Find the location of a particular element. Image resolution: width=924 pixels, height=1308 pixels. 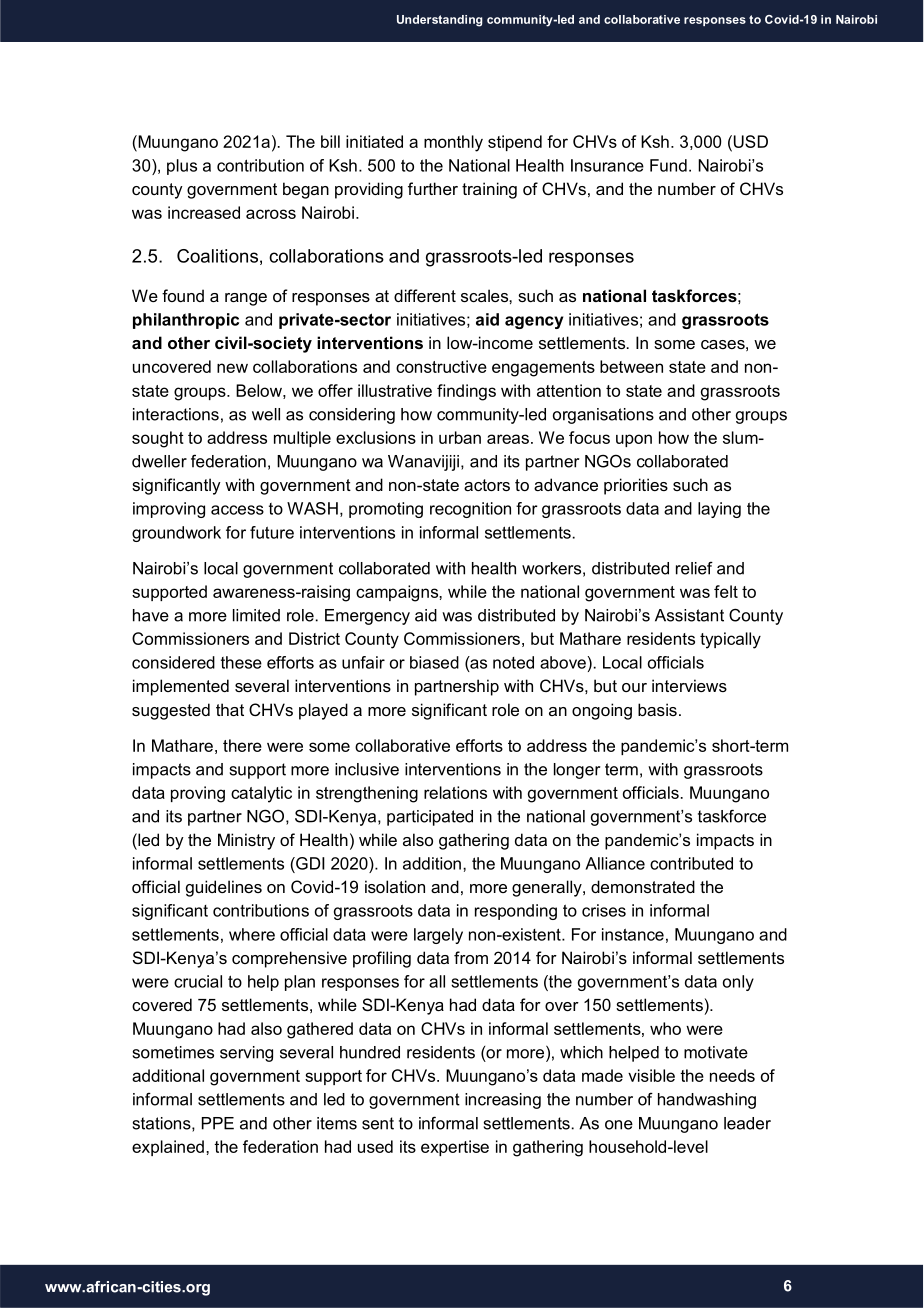

catalytic is located at coordinates (261, 794).
